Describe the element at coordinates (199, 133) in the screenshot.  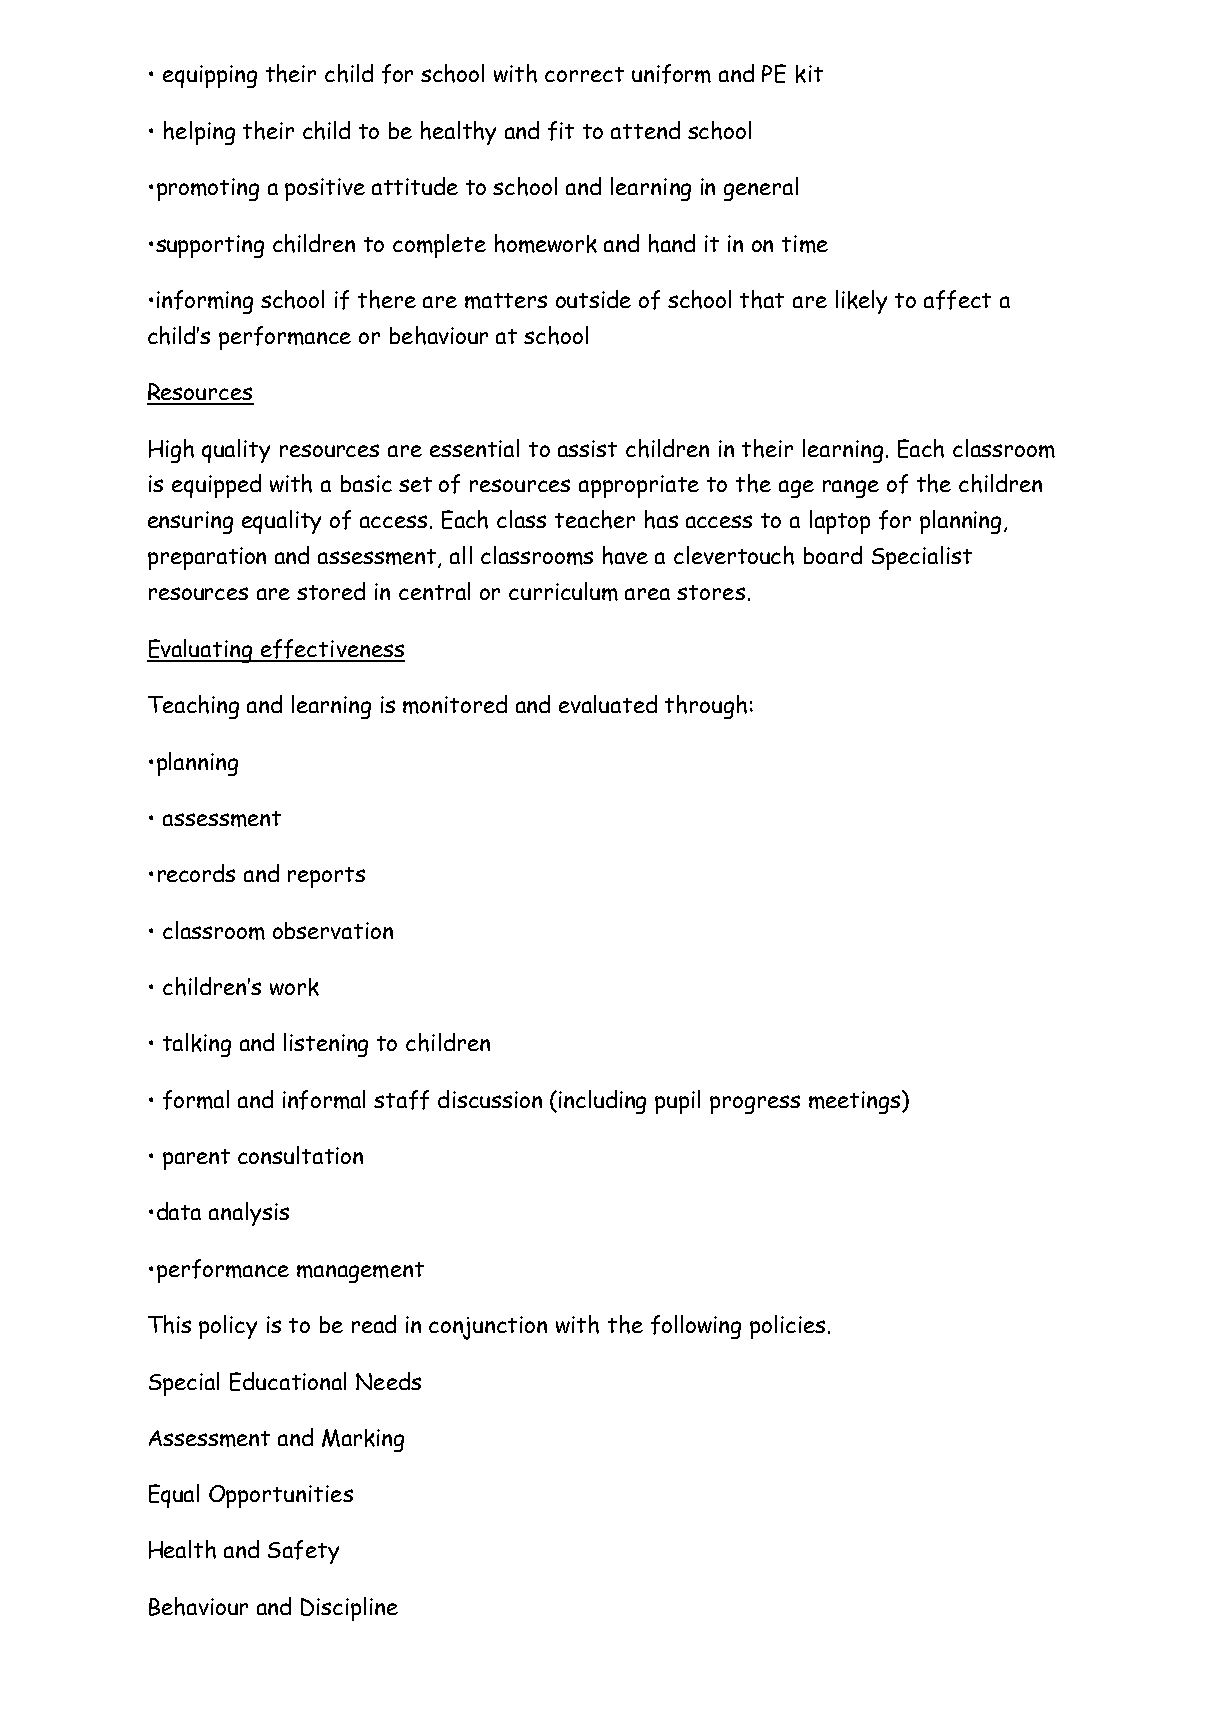
I see `helping` at that location.
